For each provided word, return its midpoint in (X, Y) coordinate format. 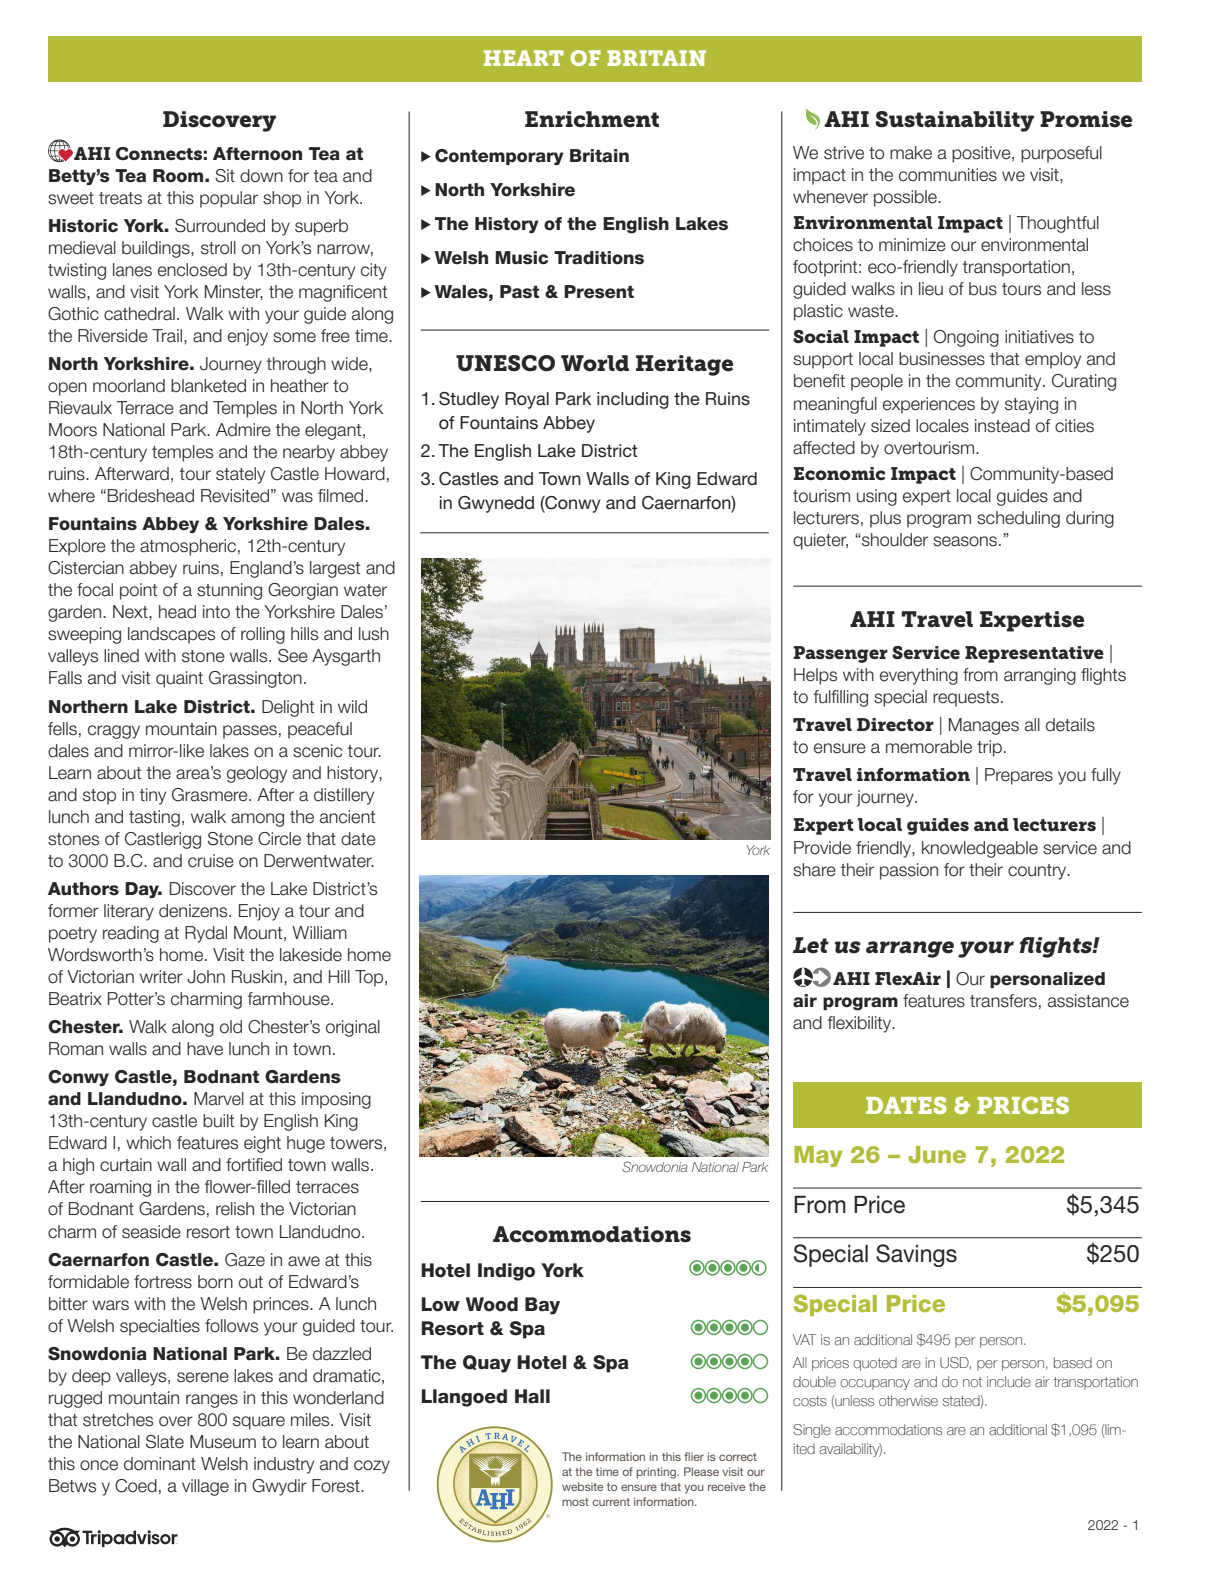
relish (235, 1209)
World (595, 363)
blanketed (208, 386)
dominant (160, 1464)
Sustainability (954, 121)
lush (374, 634)
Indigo (506, 1272)
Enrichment (592, 119)
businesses (942, 359)
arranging (1040, 676)
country (1038, 872)
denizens (194, 911)
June (937, 1154)
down (261, 176)
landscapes (171, 635)
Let (811, 945)
